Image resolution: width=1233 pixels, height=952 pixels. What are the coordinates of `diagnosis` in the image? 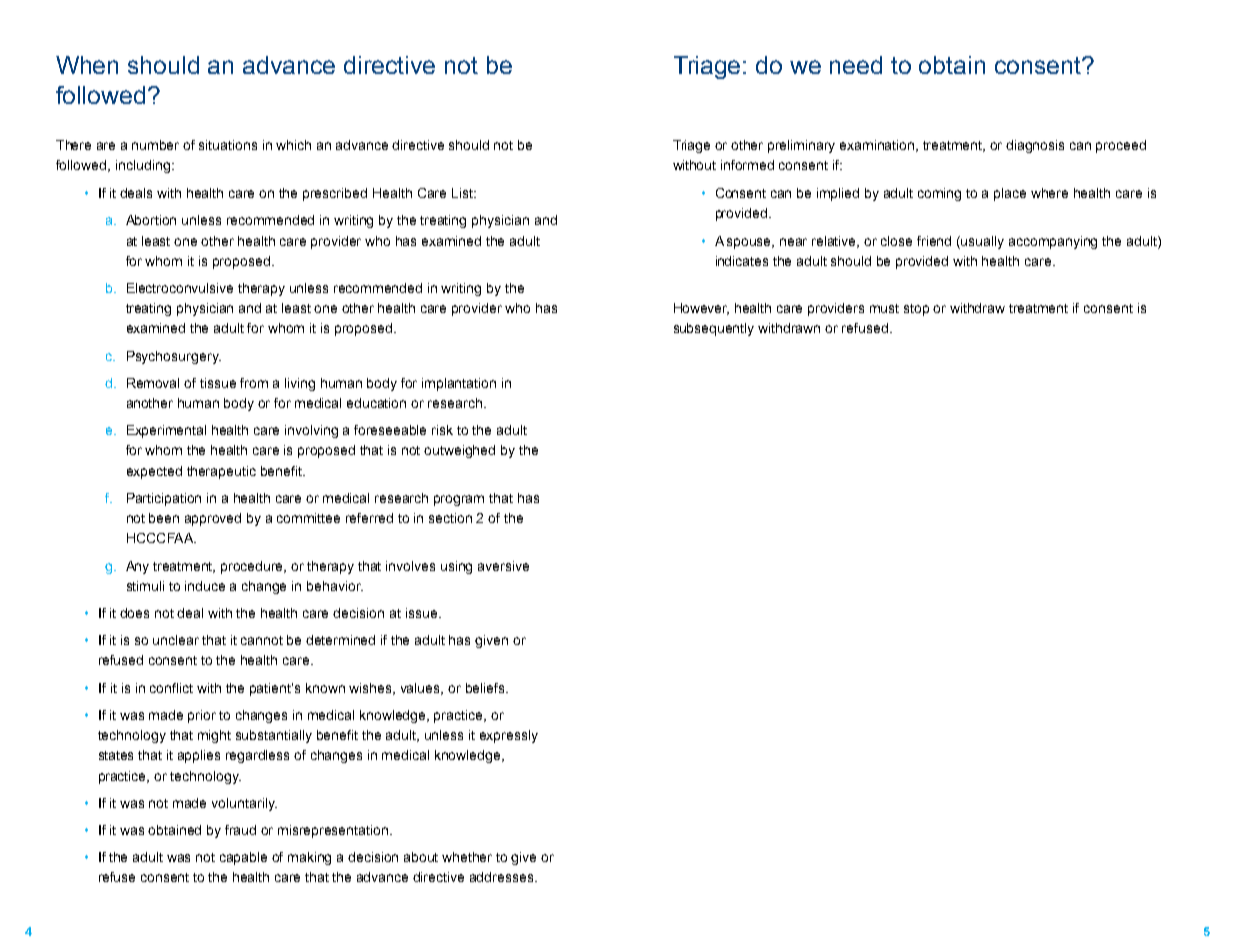 It's located at (1035, 146).
